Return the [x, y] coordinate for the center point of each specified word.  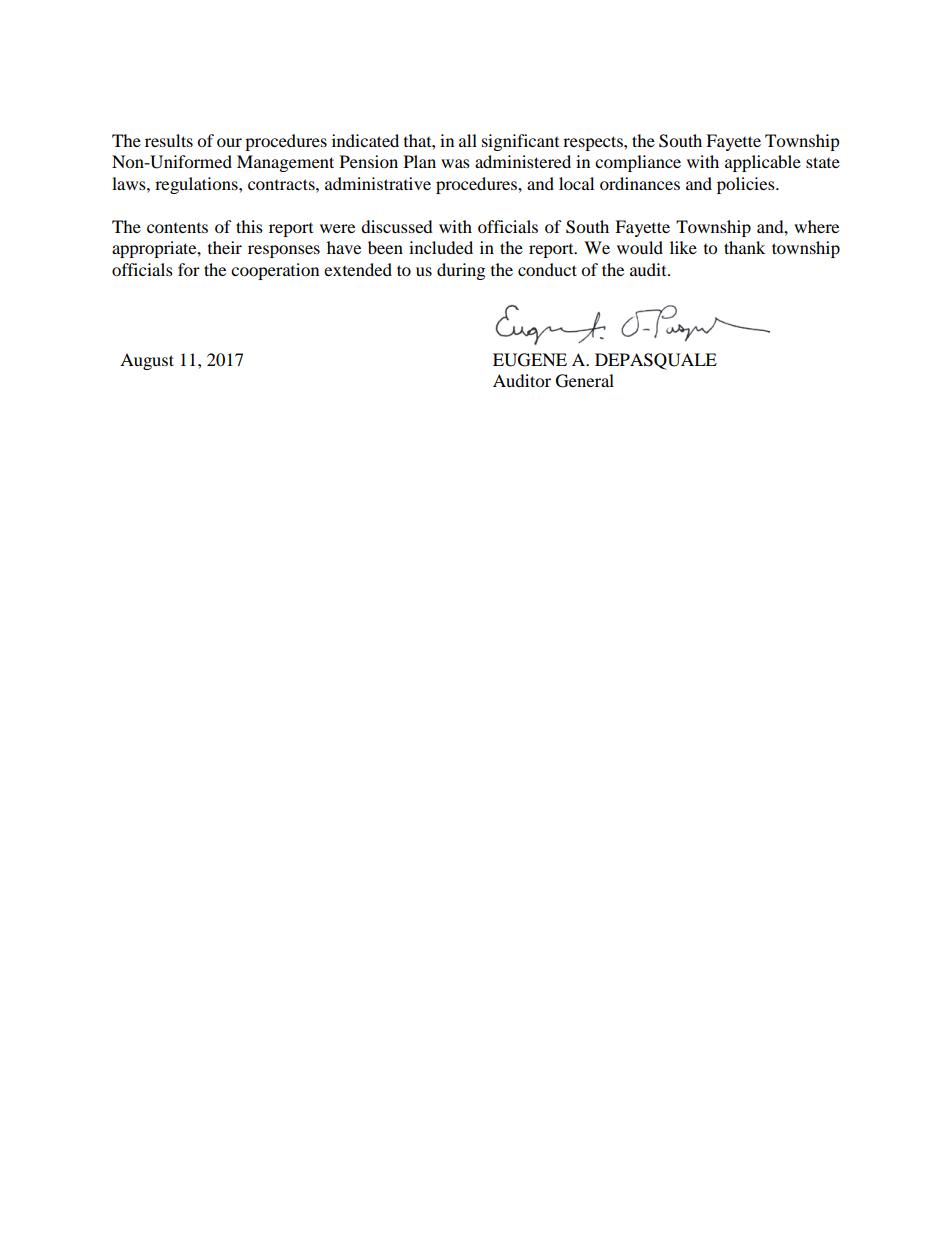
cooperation [275, 271]
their [225, 247]
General [585, 381]
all [468, 140]
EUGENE [530, 360]
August [147, 361]
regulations [197, 185]
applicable [763, 163]
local [576, 183]
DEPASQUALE [656, 361]
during [461, 271]
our [229, 142]
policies [747, 185]
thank [744, 247]
